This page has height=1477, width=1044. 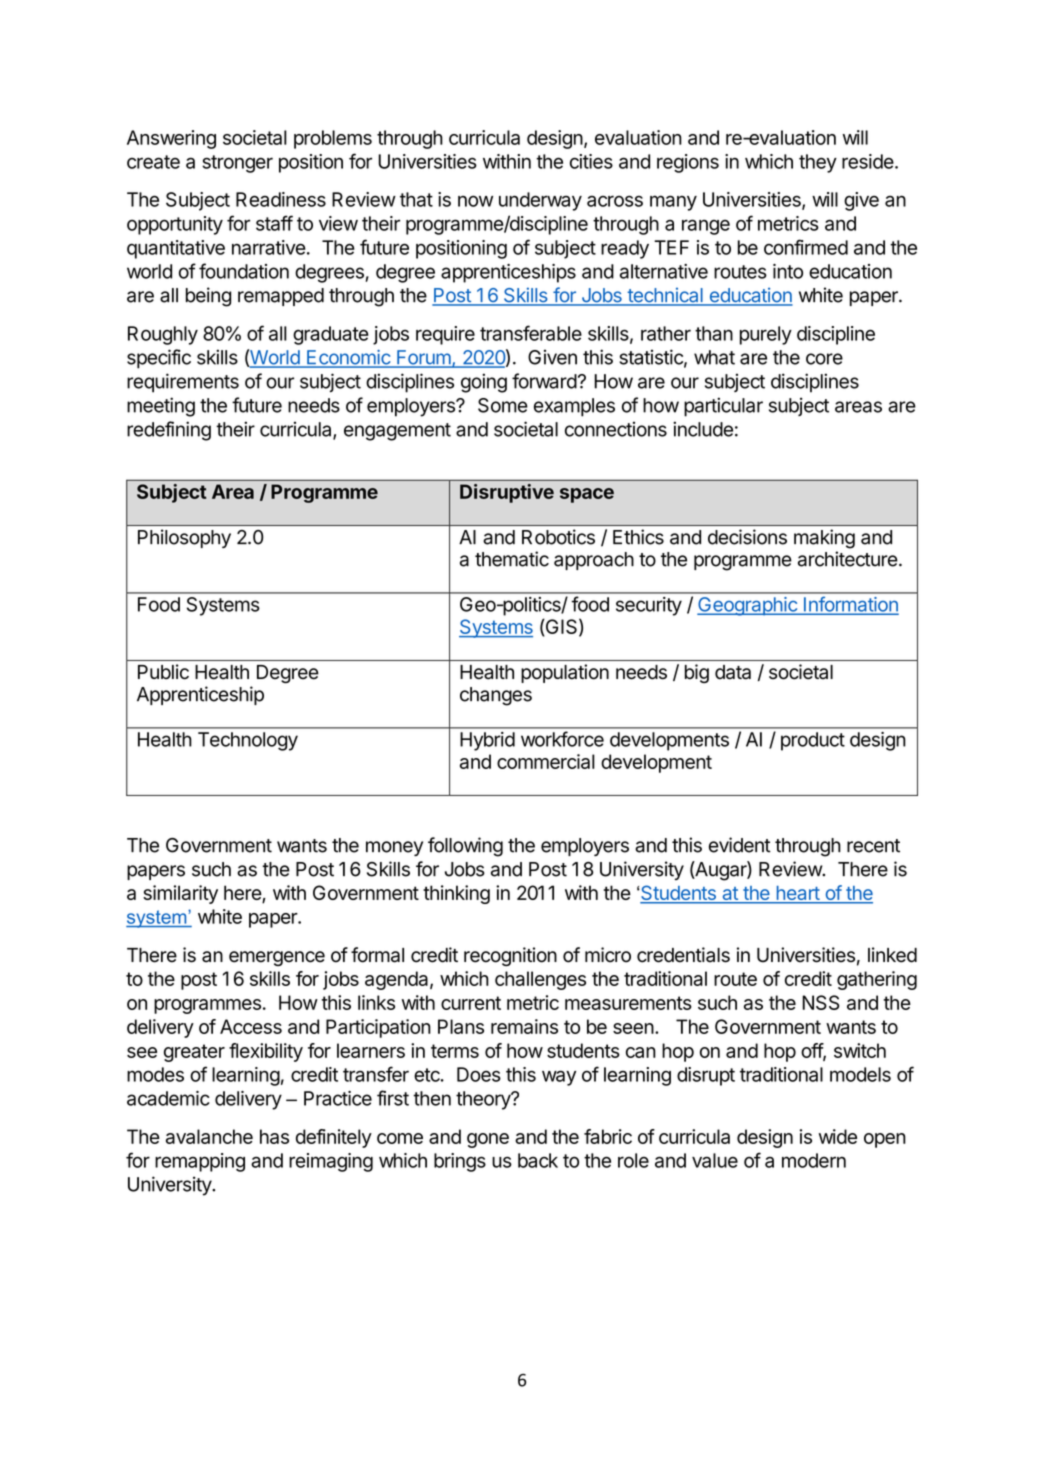 What do you see at coordinates (274, 1136) in the page?
I see `has` at bounding box center [274, 1136].
